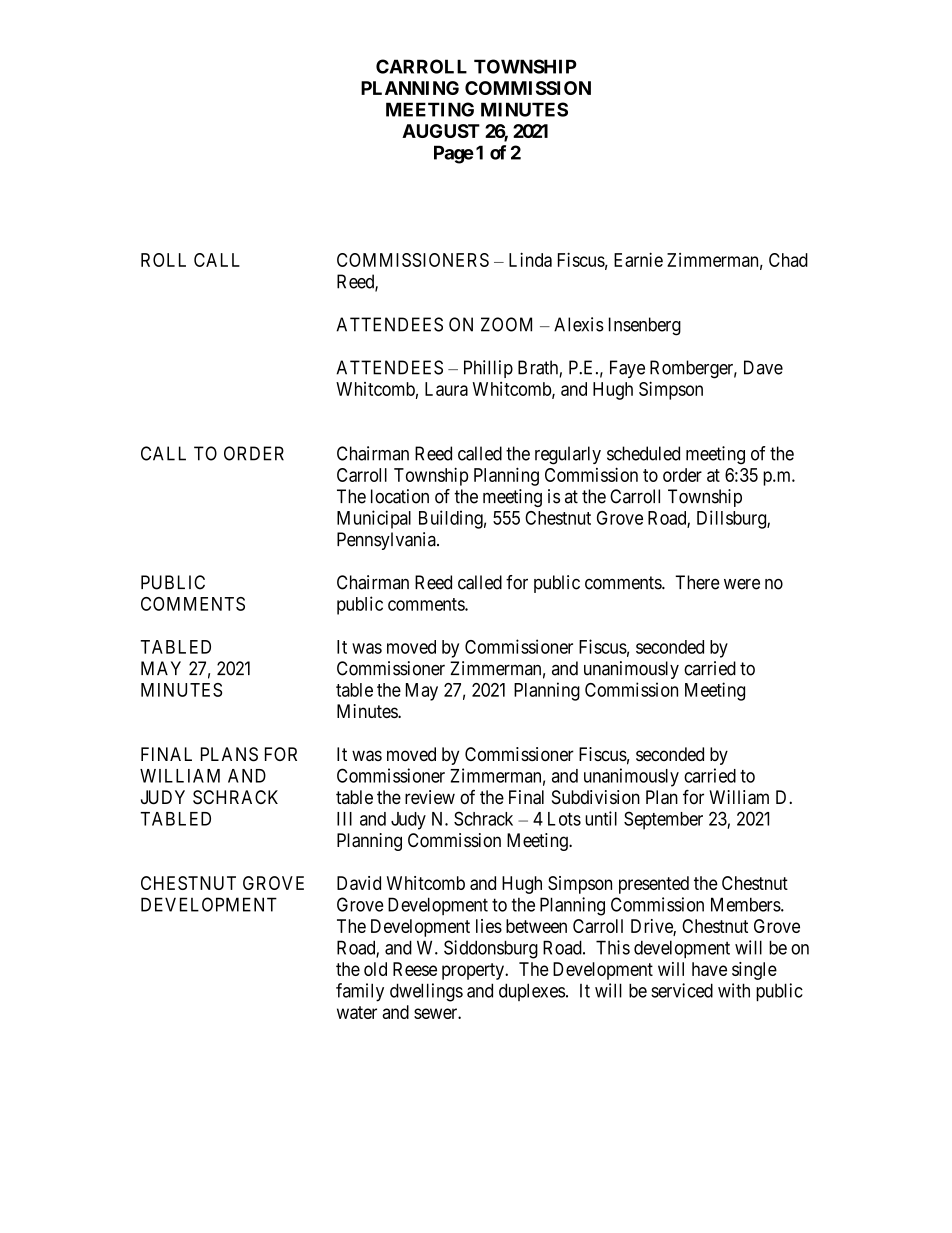 The width and height of the screenshot is (952, 1233). Describe the element at coordinates (530, 259) in the screenshot. I see `Linda` at that location.
